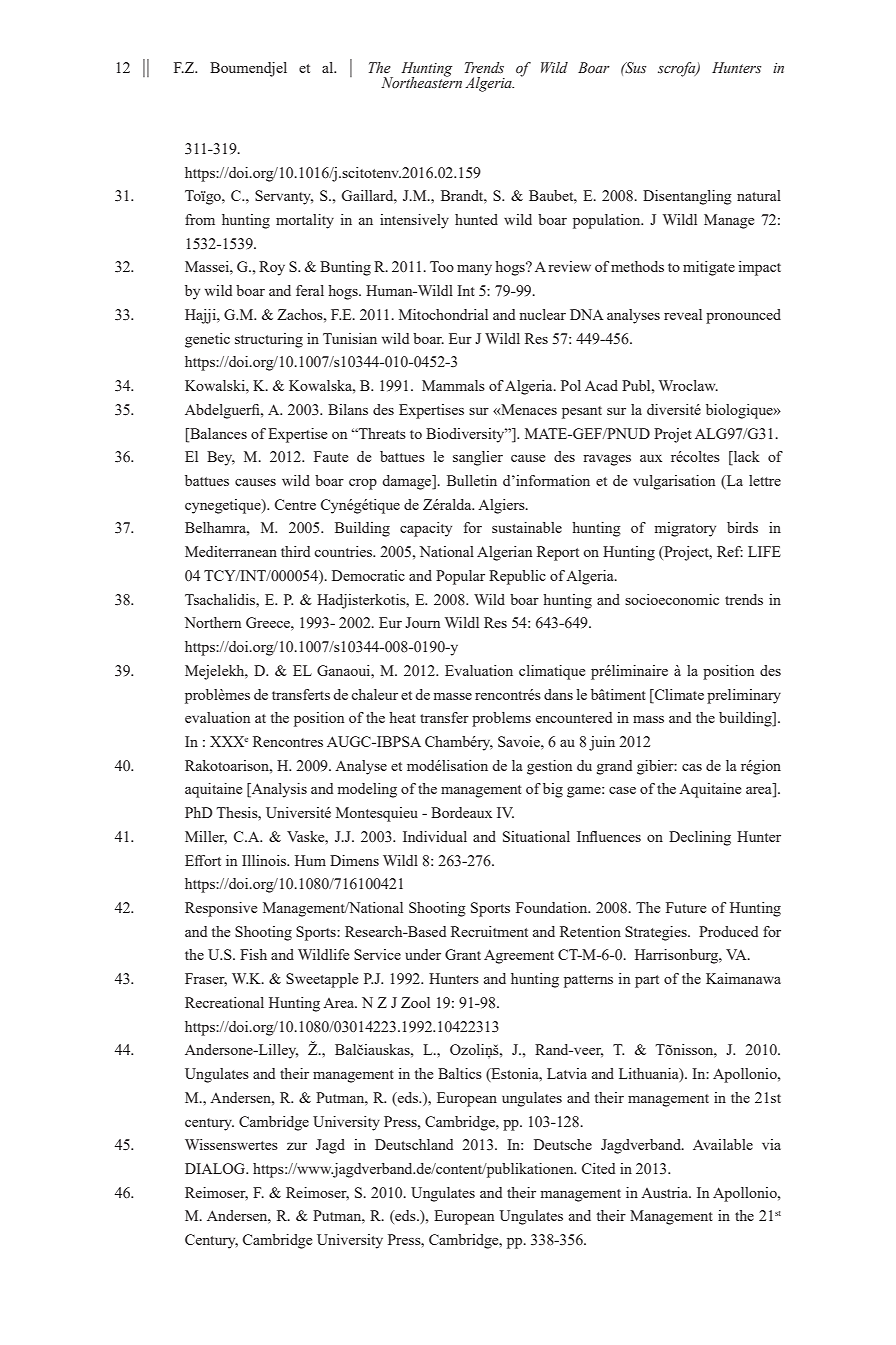 Image resolution: width=896 pixels, height=1345 pixels. What do you see at coordinates (295, 551) in the document?
I see `third` at bounding box center [295, 551].
